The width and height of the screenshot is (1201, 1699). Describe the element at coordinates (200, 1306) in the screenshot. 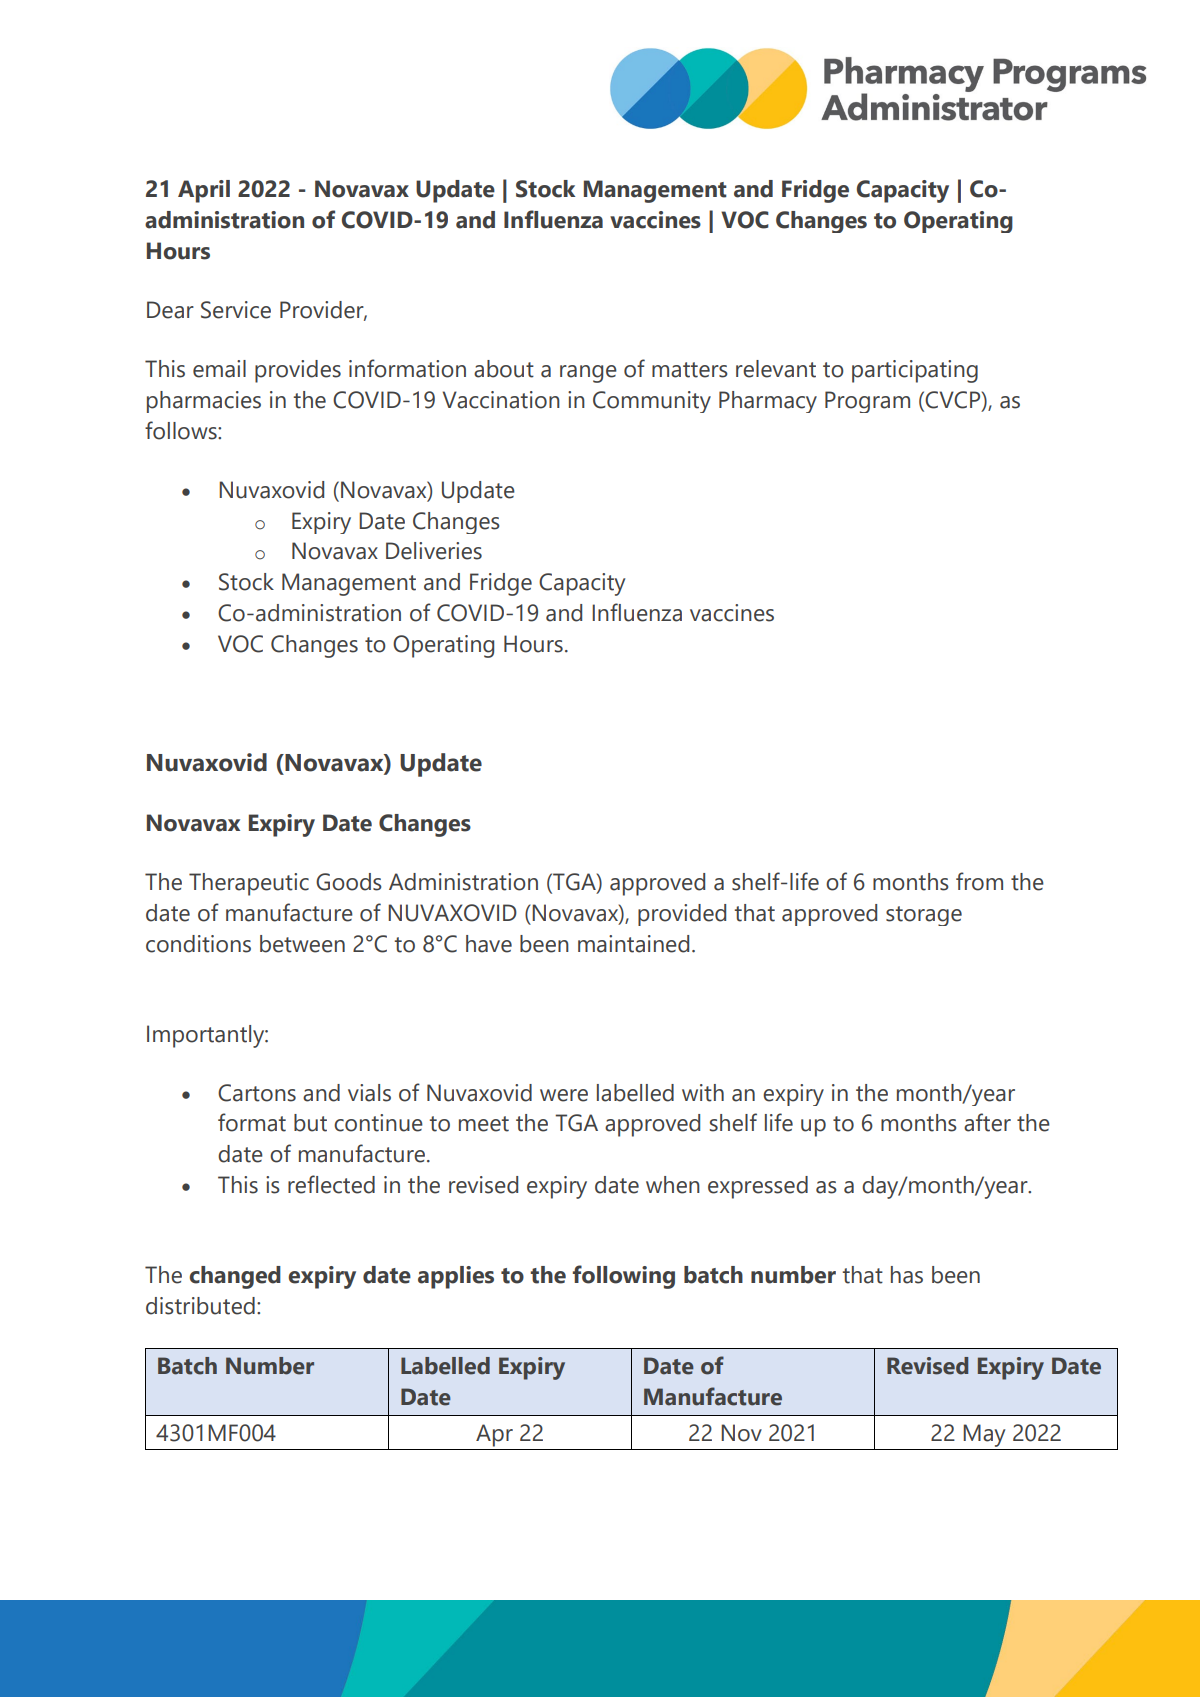

I see `distributed` at that location.
